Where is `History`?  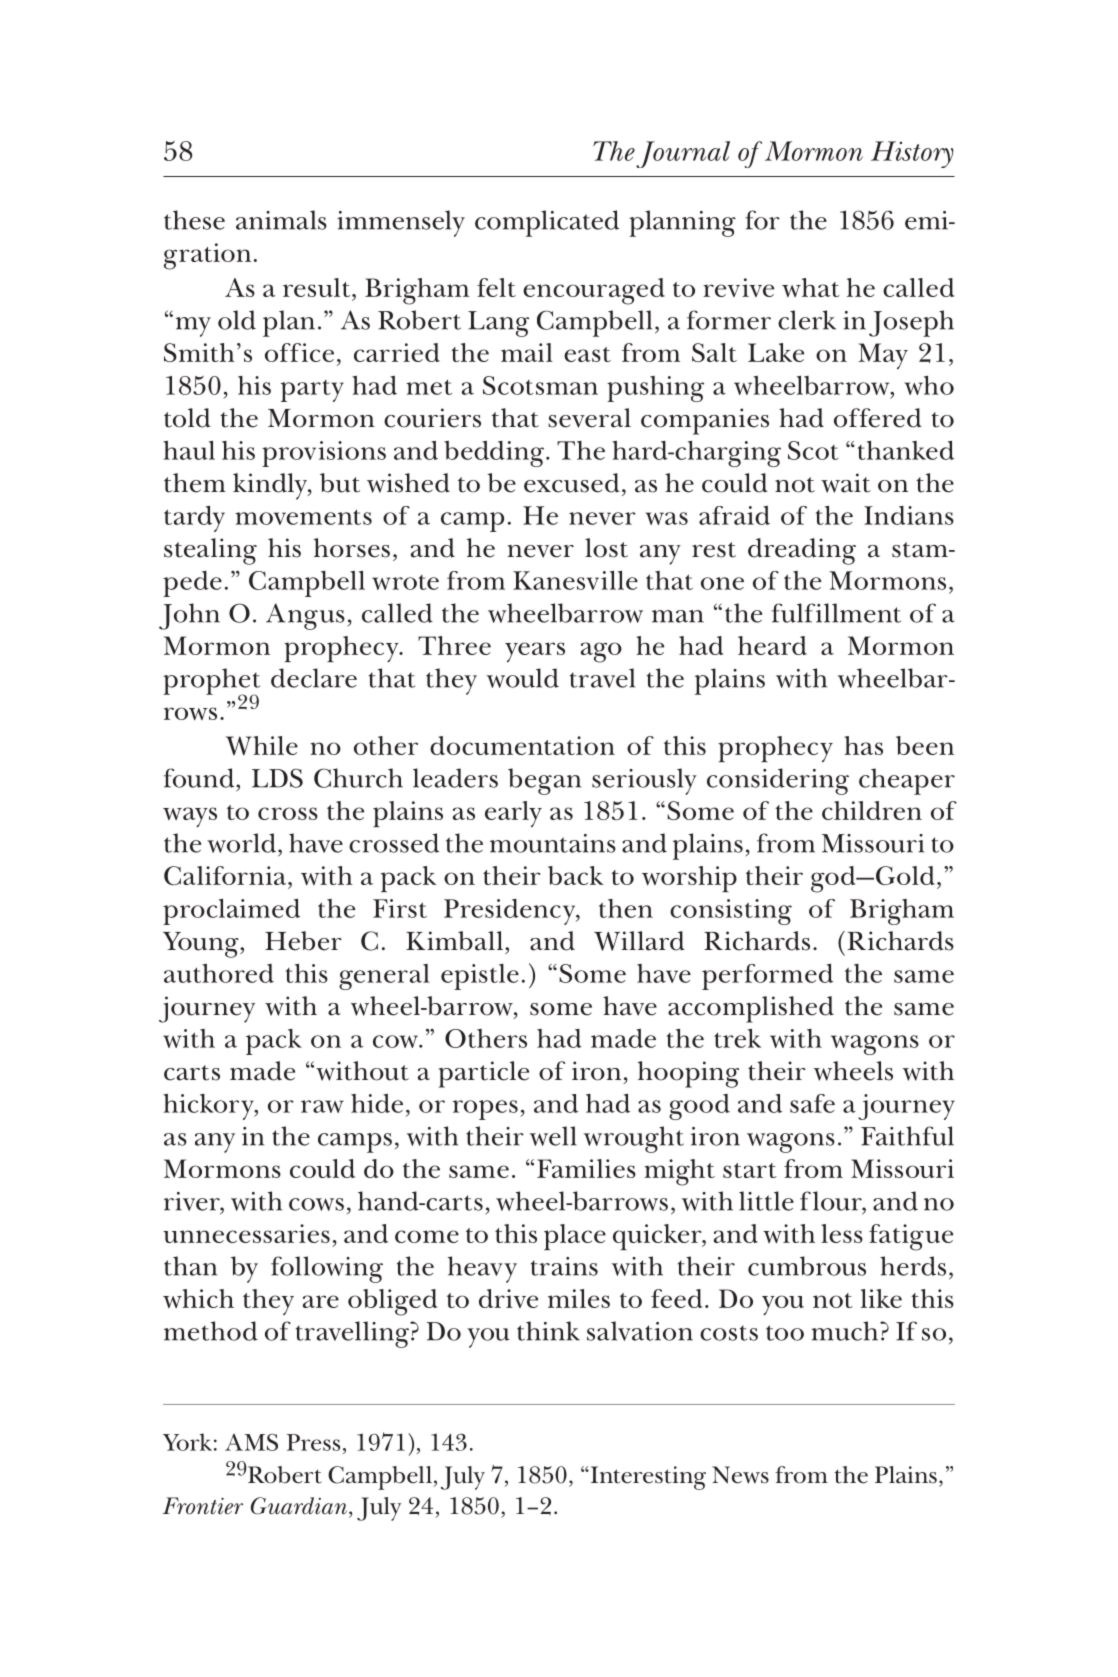
History is located at coordinates (912, 154).
